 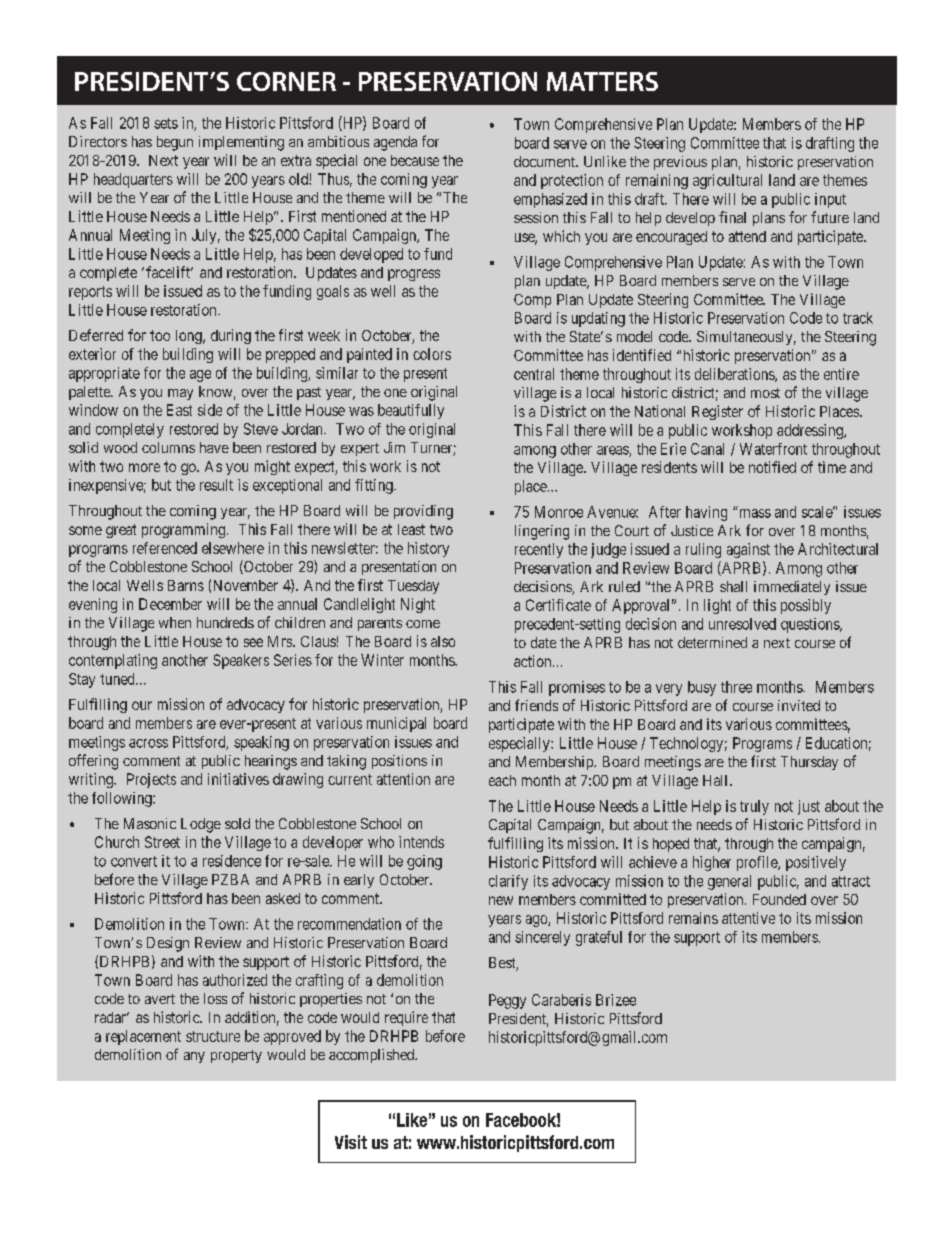 I want to click on deliberations, so click(x=735, y=375).
